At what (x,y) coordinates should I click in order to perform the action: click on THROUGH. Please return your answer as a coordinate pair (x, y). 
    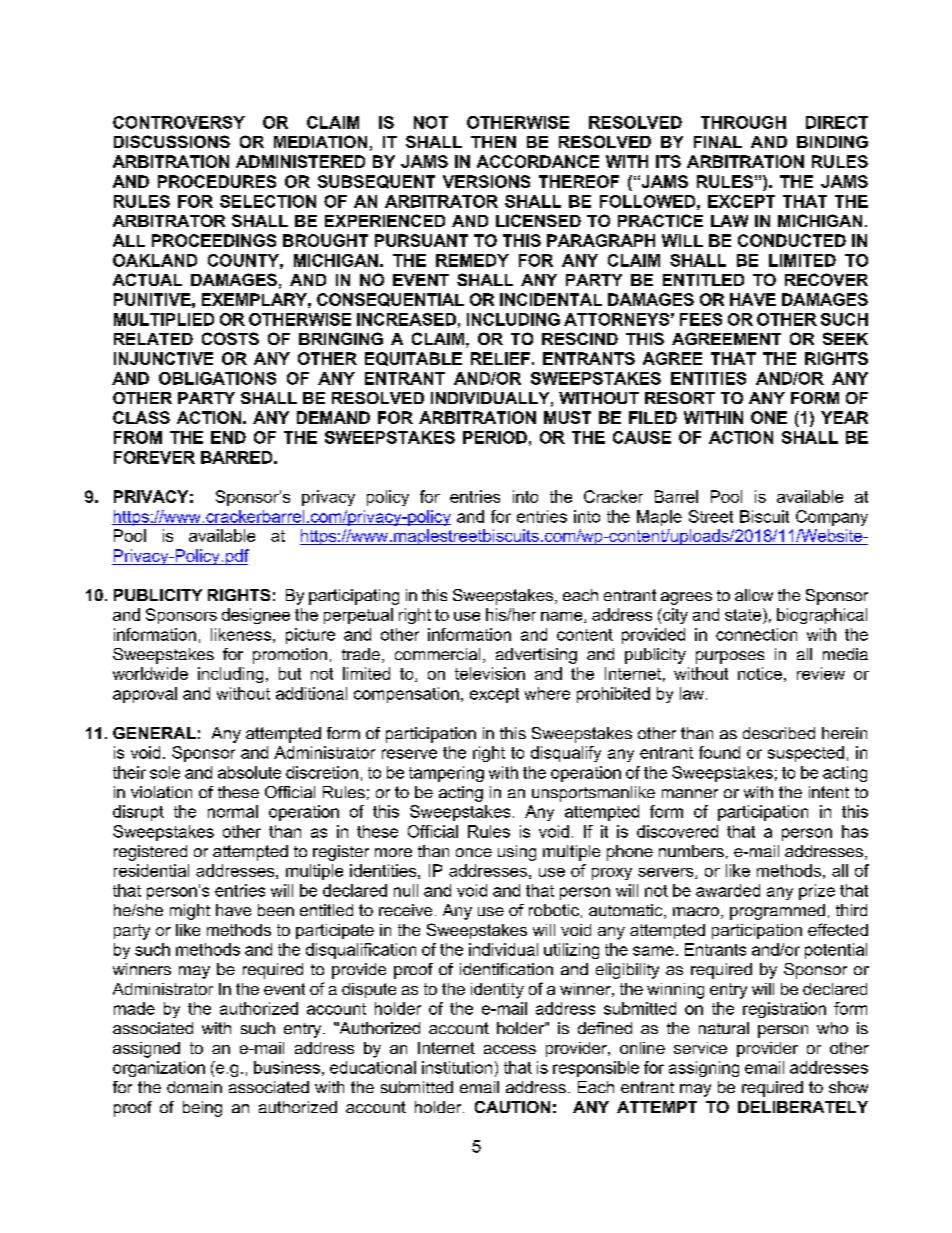
    Looking at the image, I should click on (743, 122).
